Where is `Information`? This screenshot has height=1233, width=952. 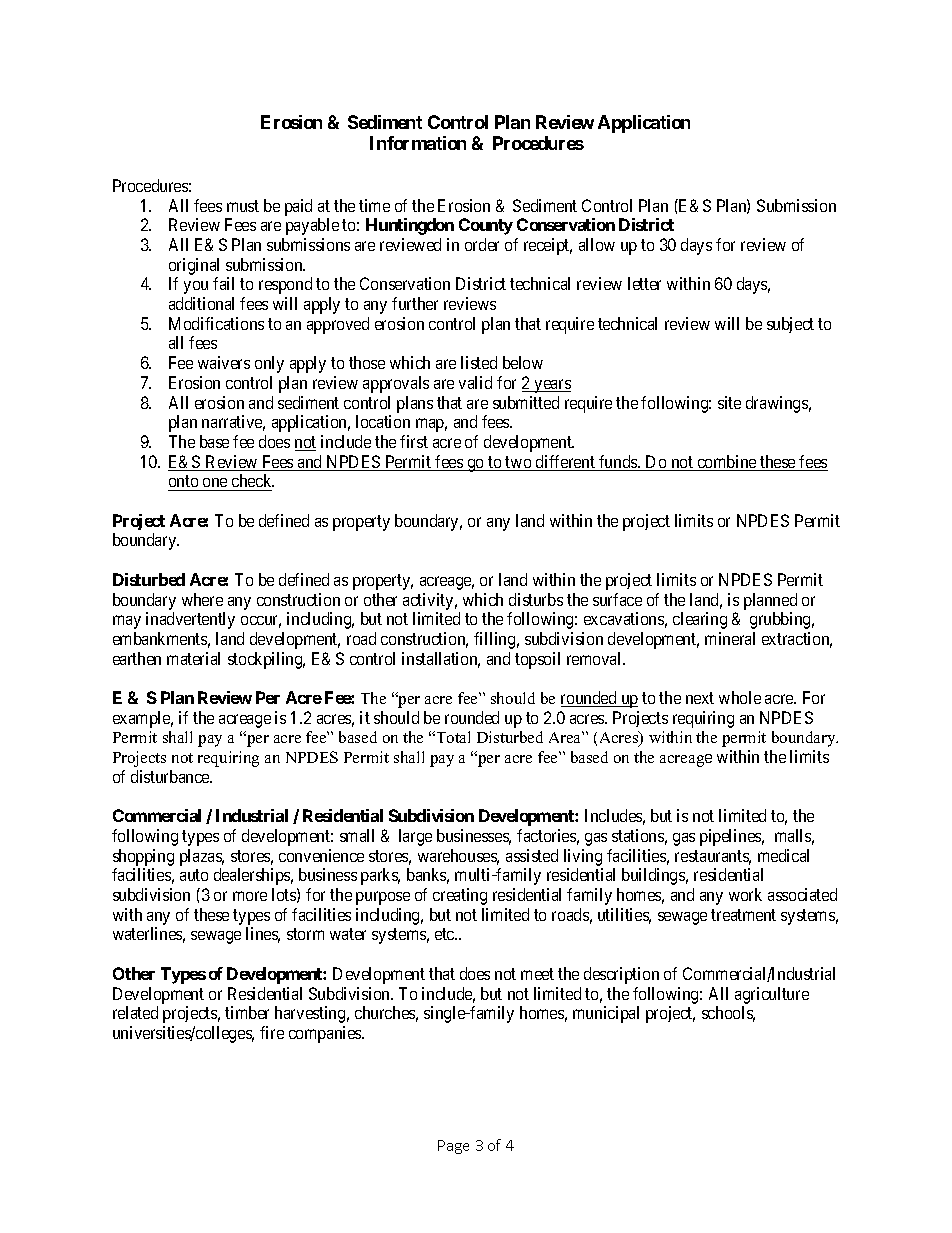
Information is located at coordinates (418, 143).
